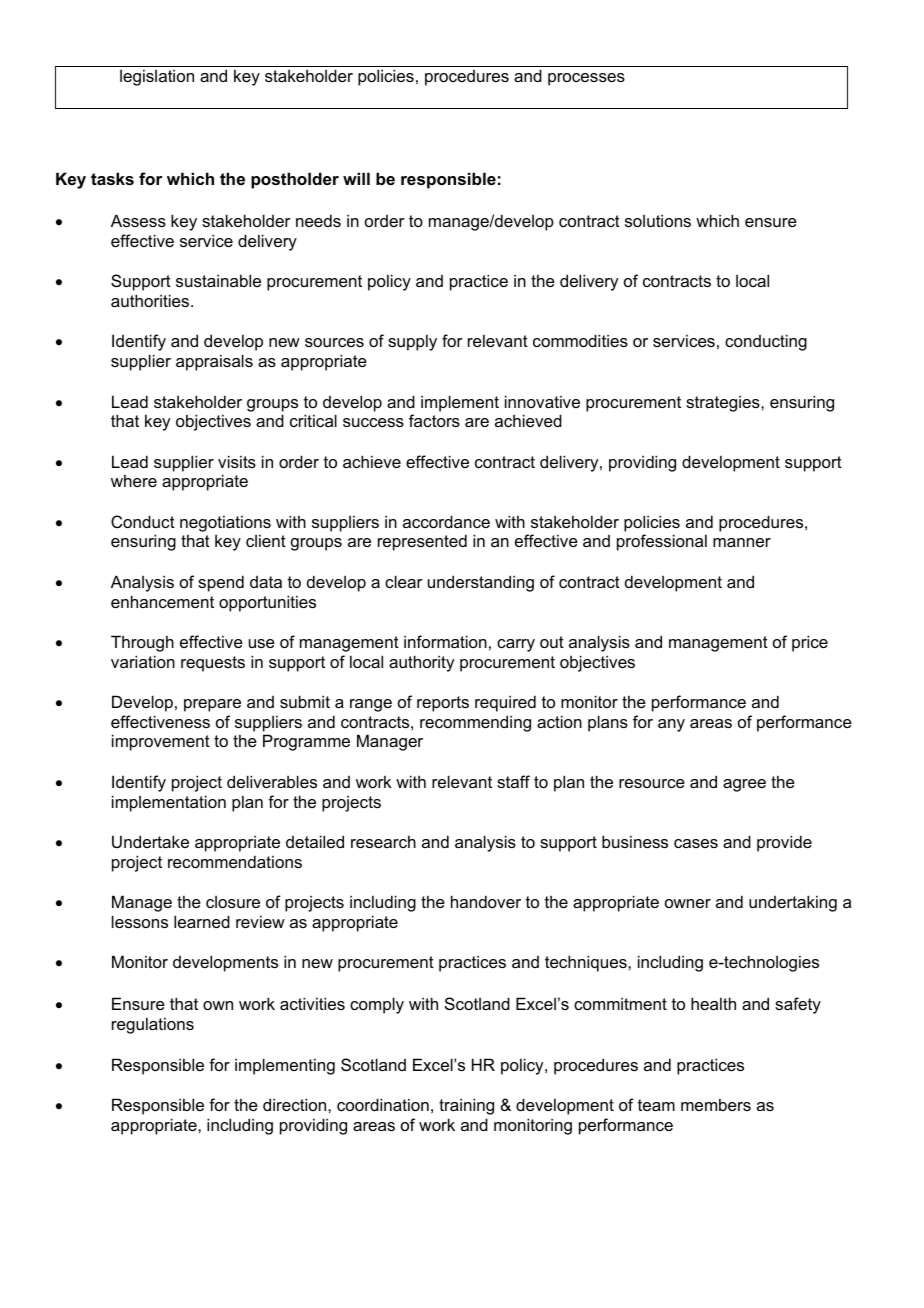 The width and height of the image is (924, 1308). I want to click on solutions, so click(658, 220).
